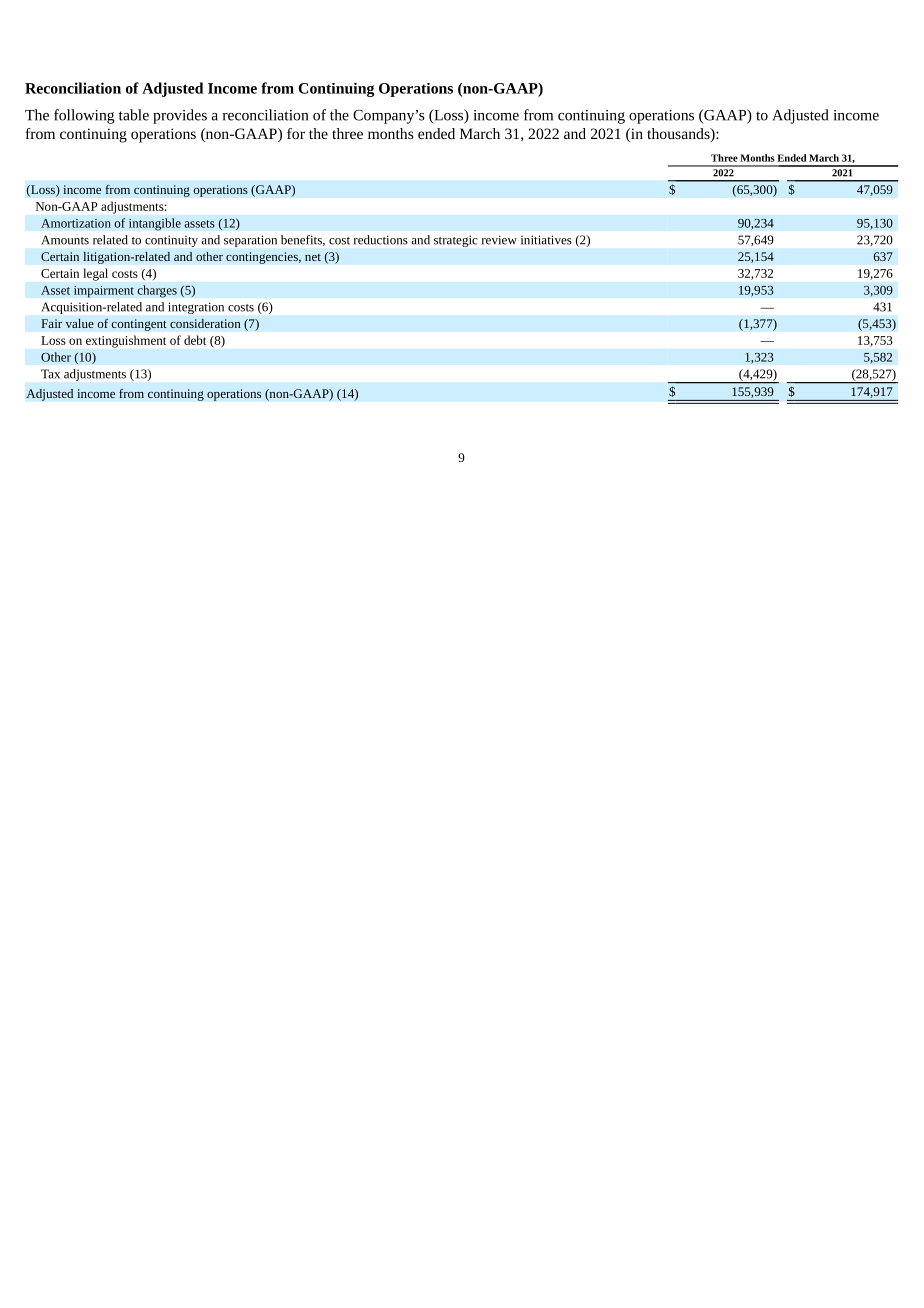  Describe the element at coordinates (250, 241) in the screenshot. I see `separation` at that location.
